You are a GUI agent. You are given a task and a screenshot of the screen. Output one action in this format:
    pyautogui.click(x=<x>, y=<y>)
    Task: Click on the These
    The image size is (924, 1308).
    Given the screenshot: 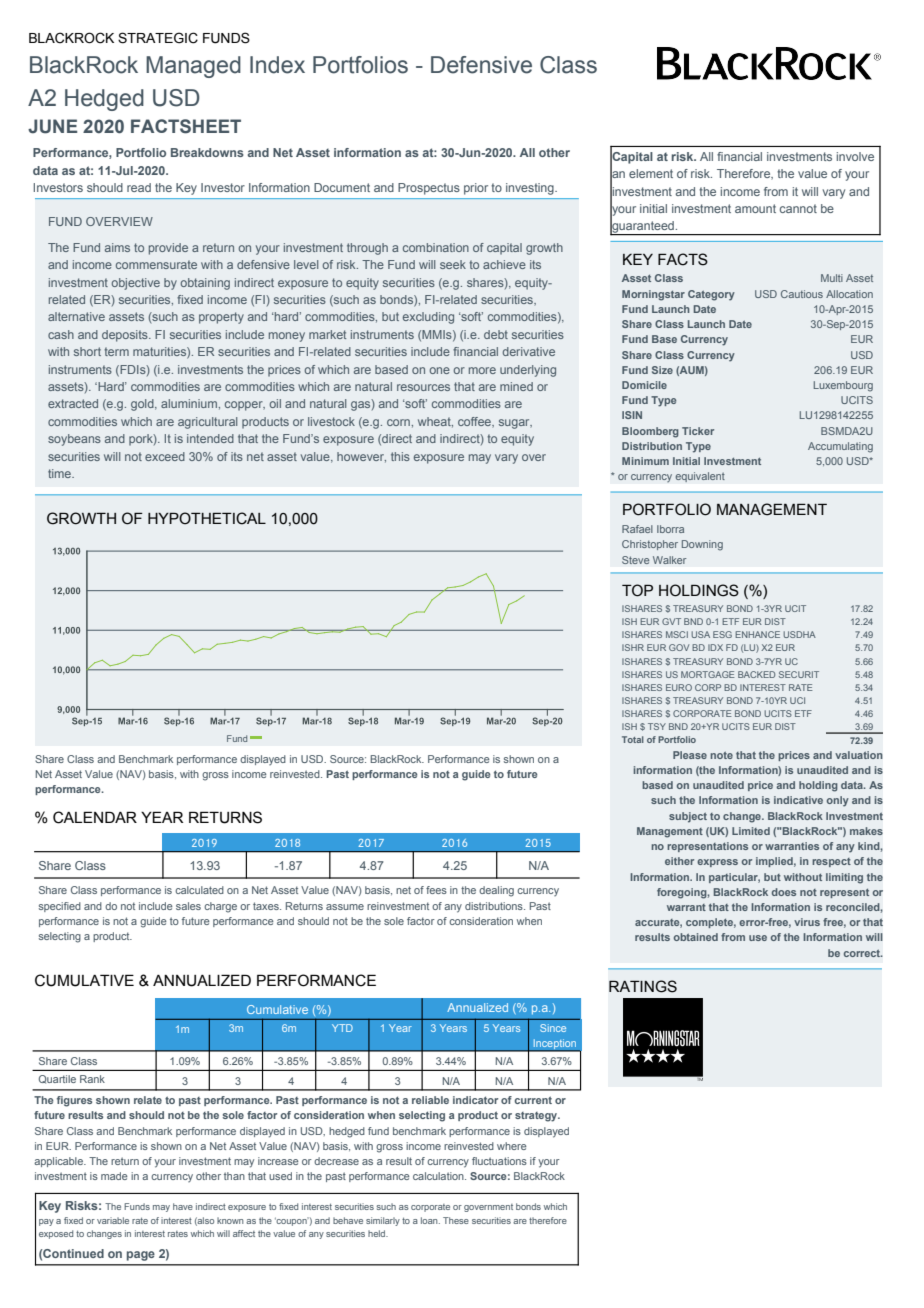 What is the action you would take?
    pyautogui.click(x=456, y=1220)
